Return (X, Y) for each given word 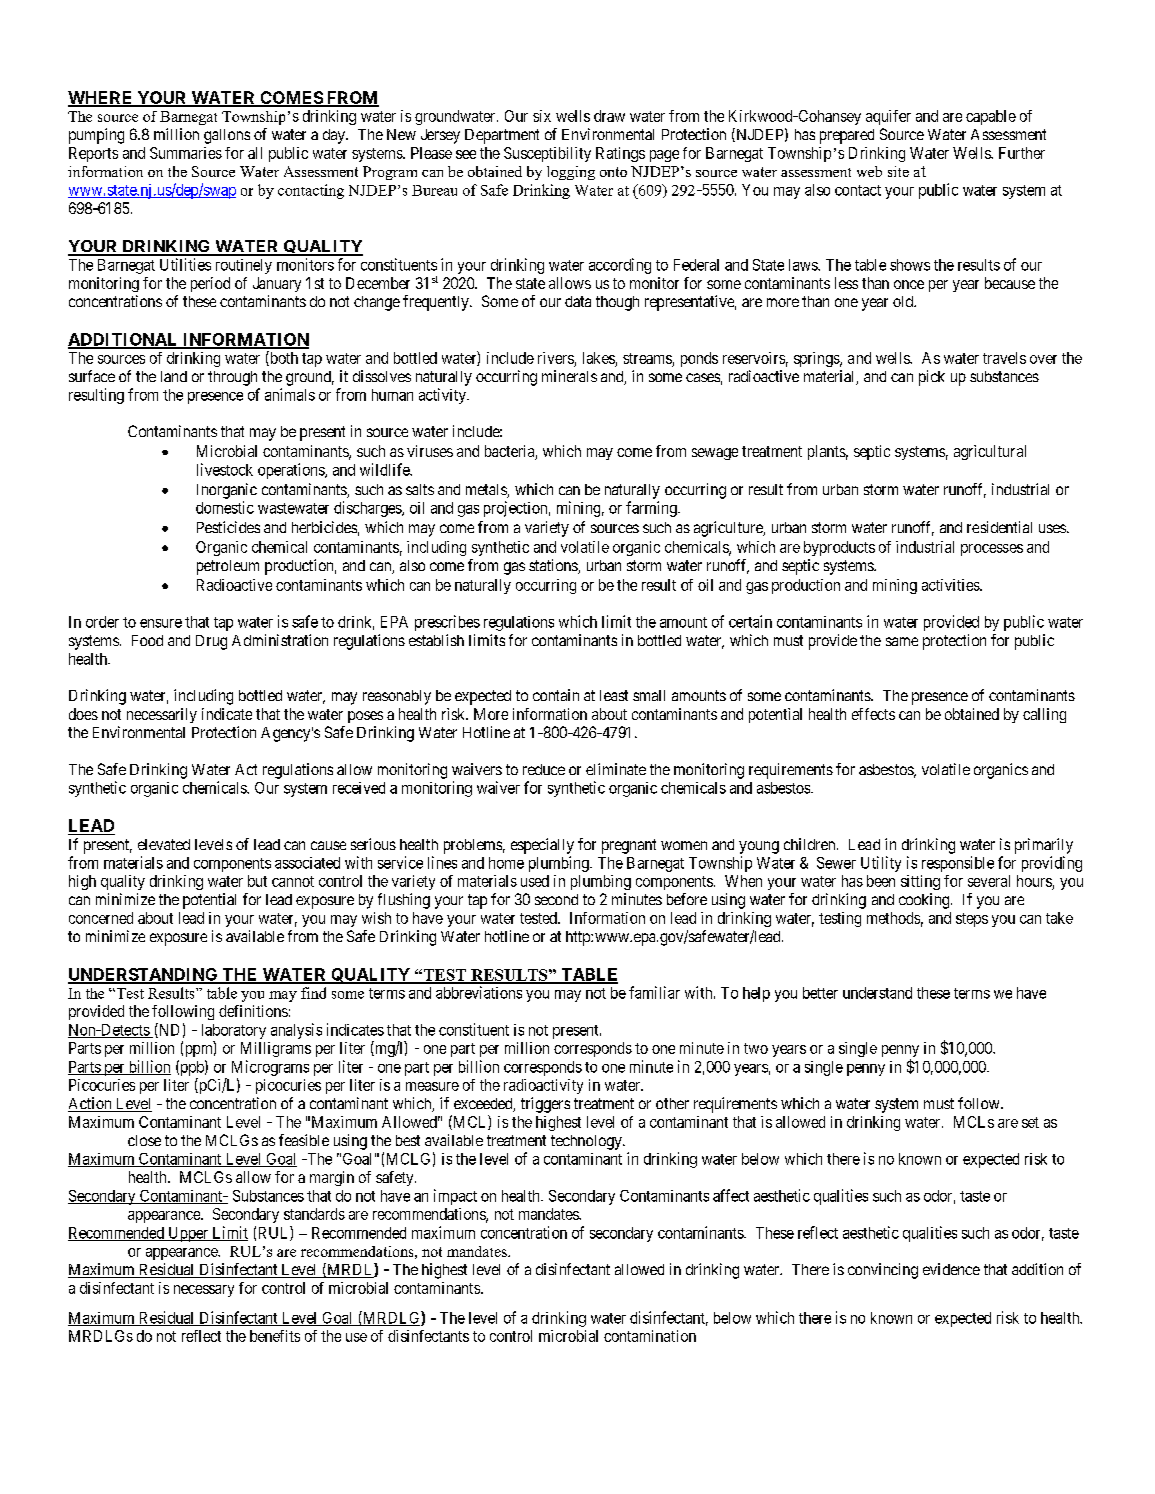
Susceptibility (547, 154)
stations (554, 566)
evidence (951, 1269)
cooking (925, 901)
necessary (204, 1291)
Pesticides (228, 527)
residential (999, 527)
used (535, 881)
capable (991, 117)
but (257, 881)
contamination (650, 1336)
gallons (227, 136)
